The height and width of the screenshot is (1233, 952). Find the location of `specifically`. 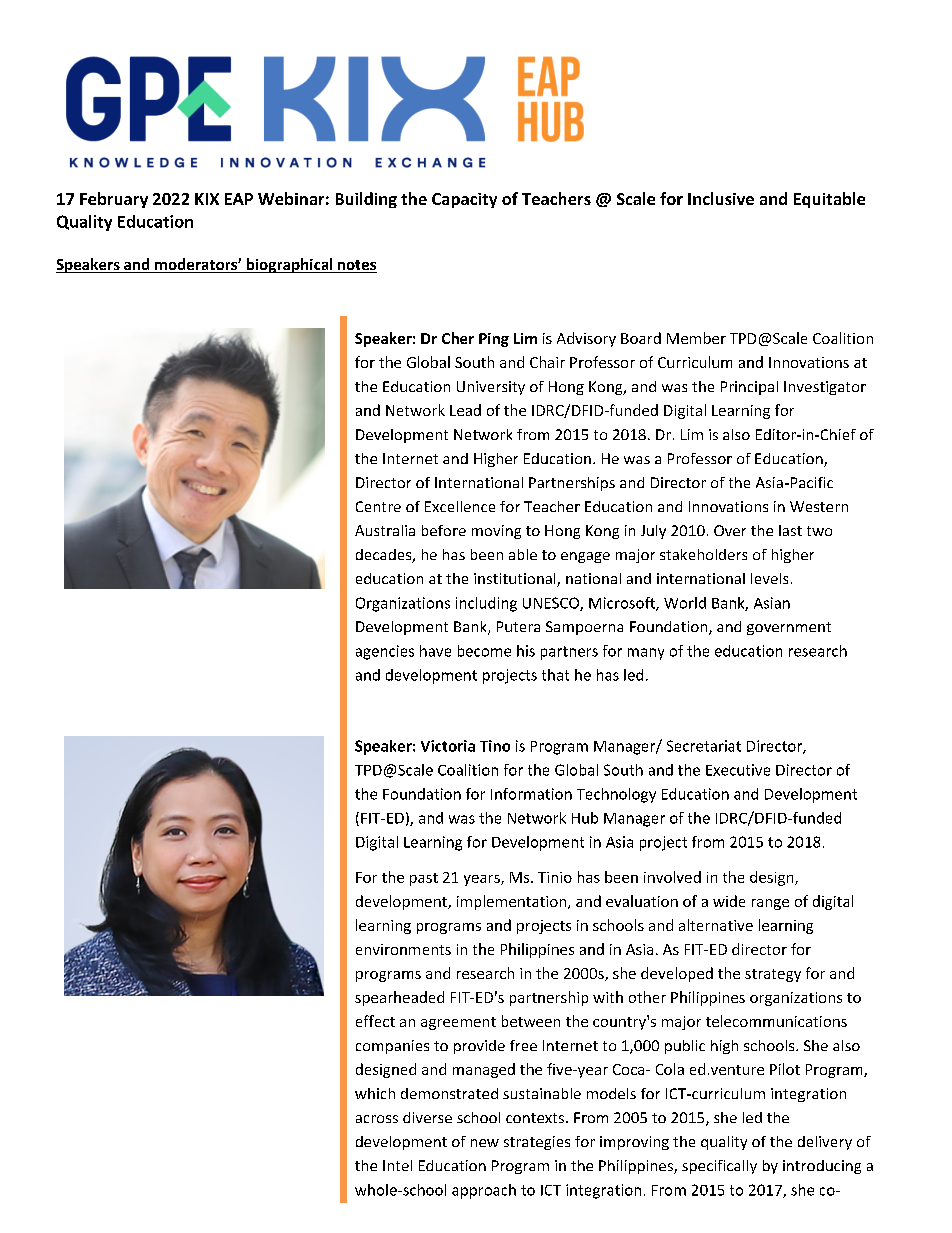

specifically is located at coordinates (719, 1167).
